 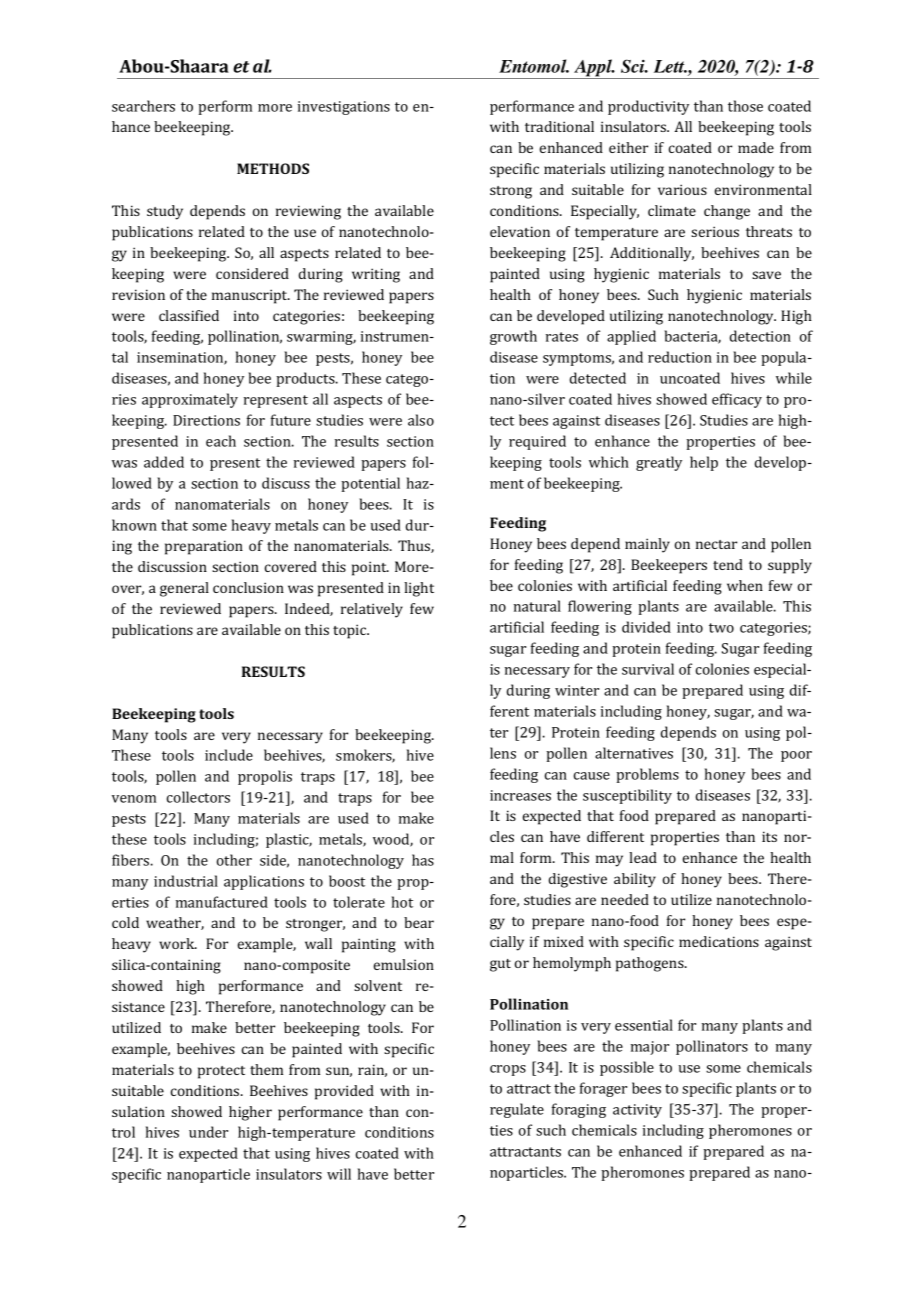 I want to click on also, so click(x=421, y=420).
